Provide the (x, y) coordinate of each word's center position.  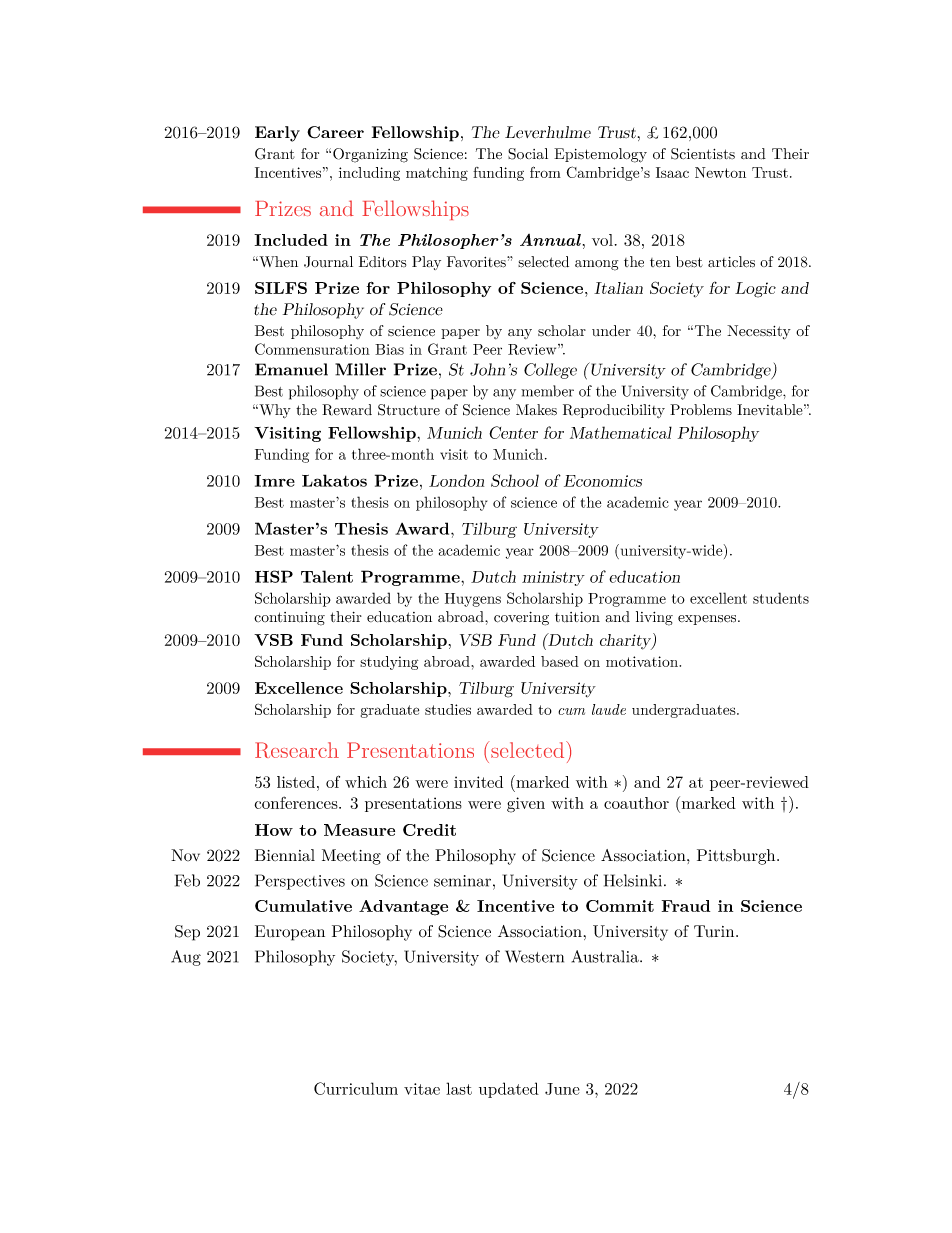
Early (277, 134)
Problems (701, 410)
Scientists (703, 154)
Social (528, 154)
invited (478, 782)
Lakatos (334, 480)
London (456, 480)
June (562, 1089)
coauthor (636, 803)
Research (297, 750)
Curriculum (356, 1088)
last (459, 1088)
